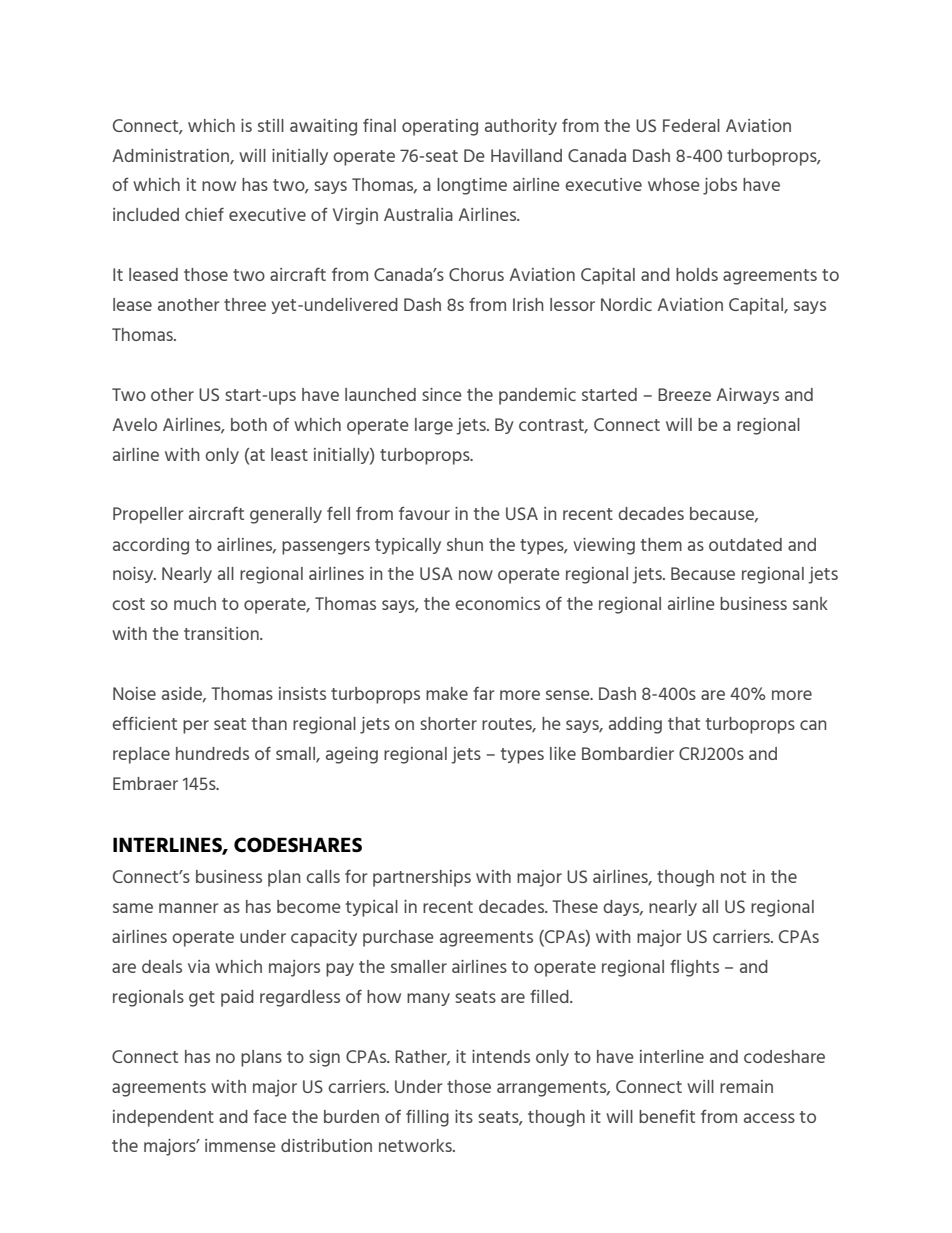 This screenshot has width=952, height=1233. What do you see at coordinates (222, 633) in the screenshot?
I see `transition` at bounding box center [222, 633].
